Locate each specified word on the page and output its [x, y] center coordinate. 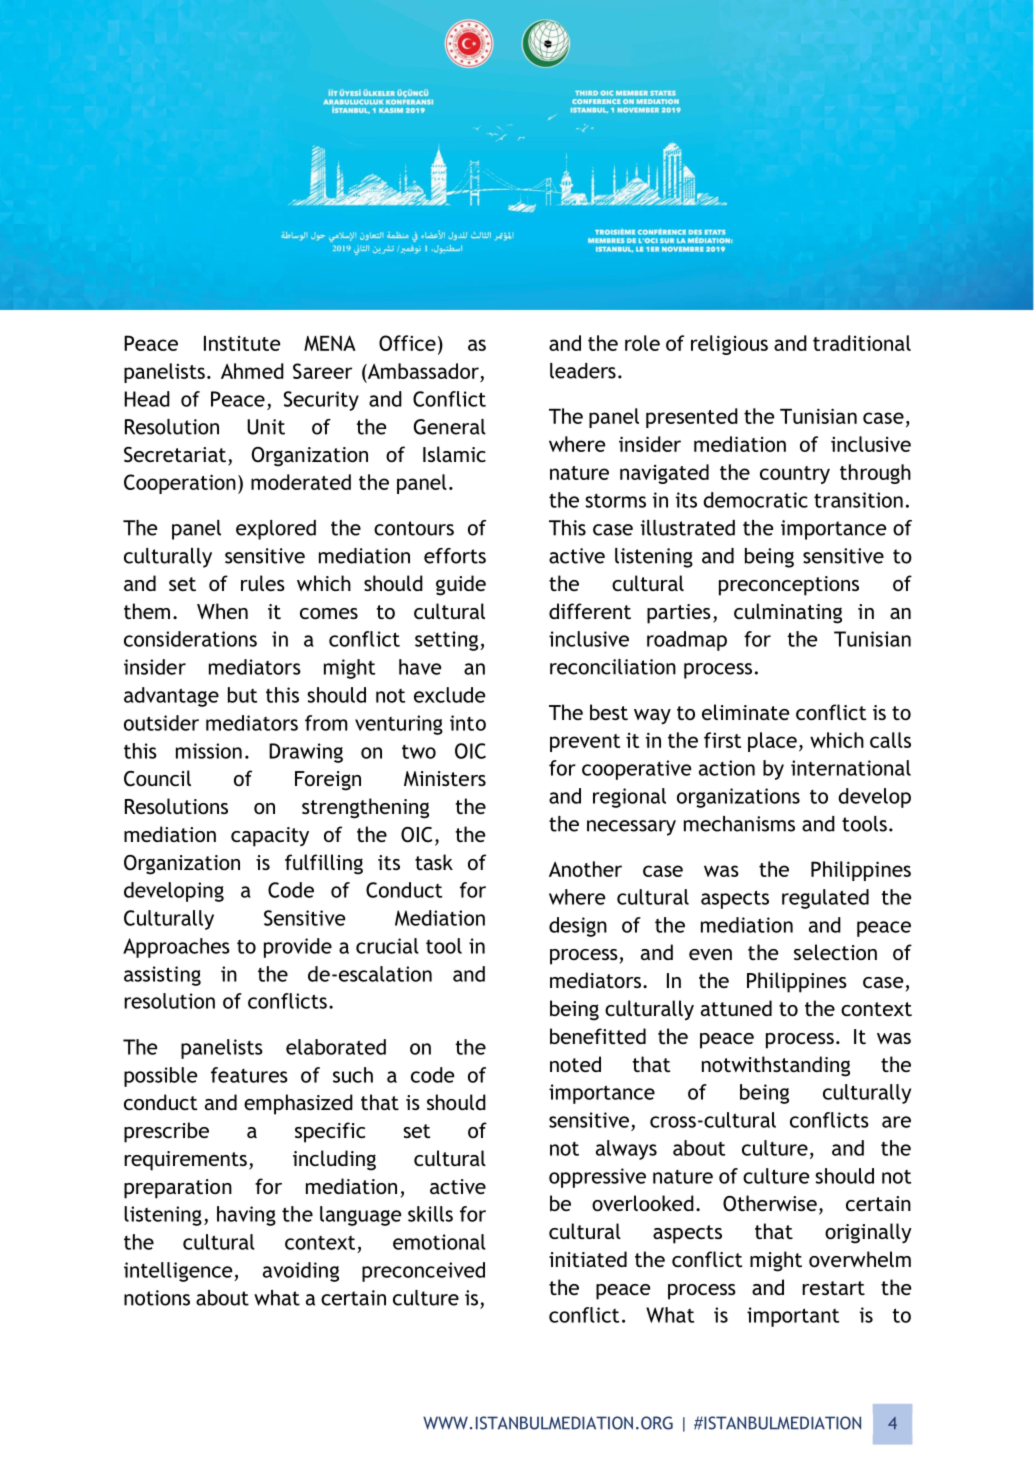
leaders [583, 371]
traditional [862, 343]
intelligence [179, 1272]
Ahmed [252, 371]
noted [575, 1064]
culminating [788, 613]
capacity [270, 837]
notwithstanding [776, 1066]
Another [585, 869]
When [222, 611]
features [249, 1075]
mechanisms [739, 824]
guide [461, 585]
